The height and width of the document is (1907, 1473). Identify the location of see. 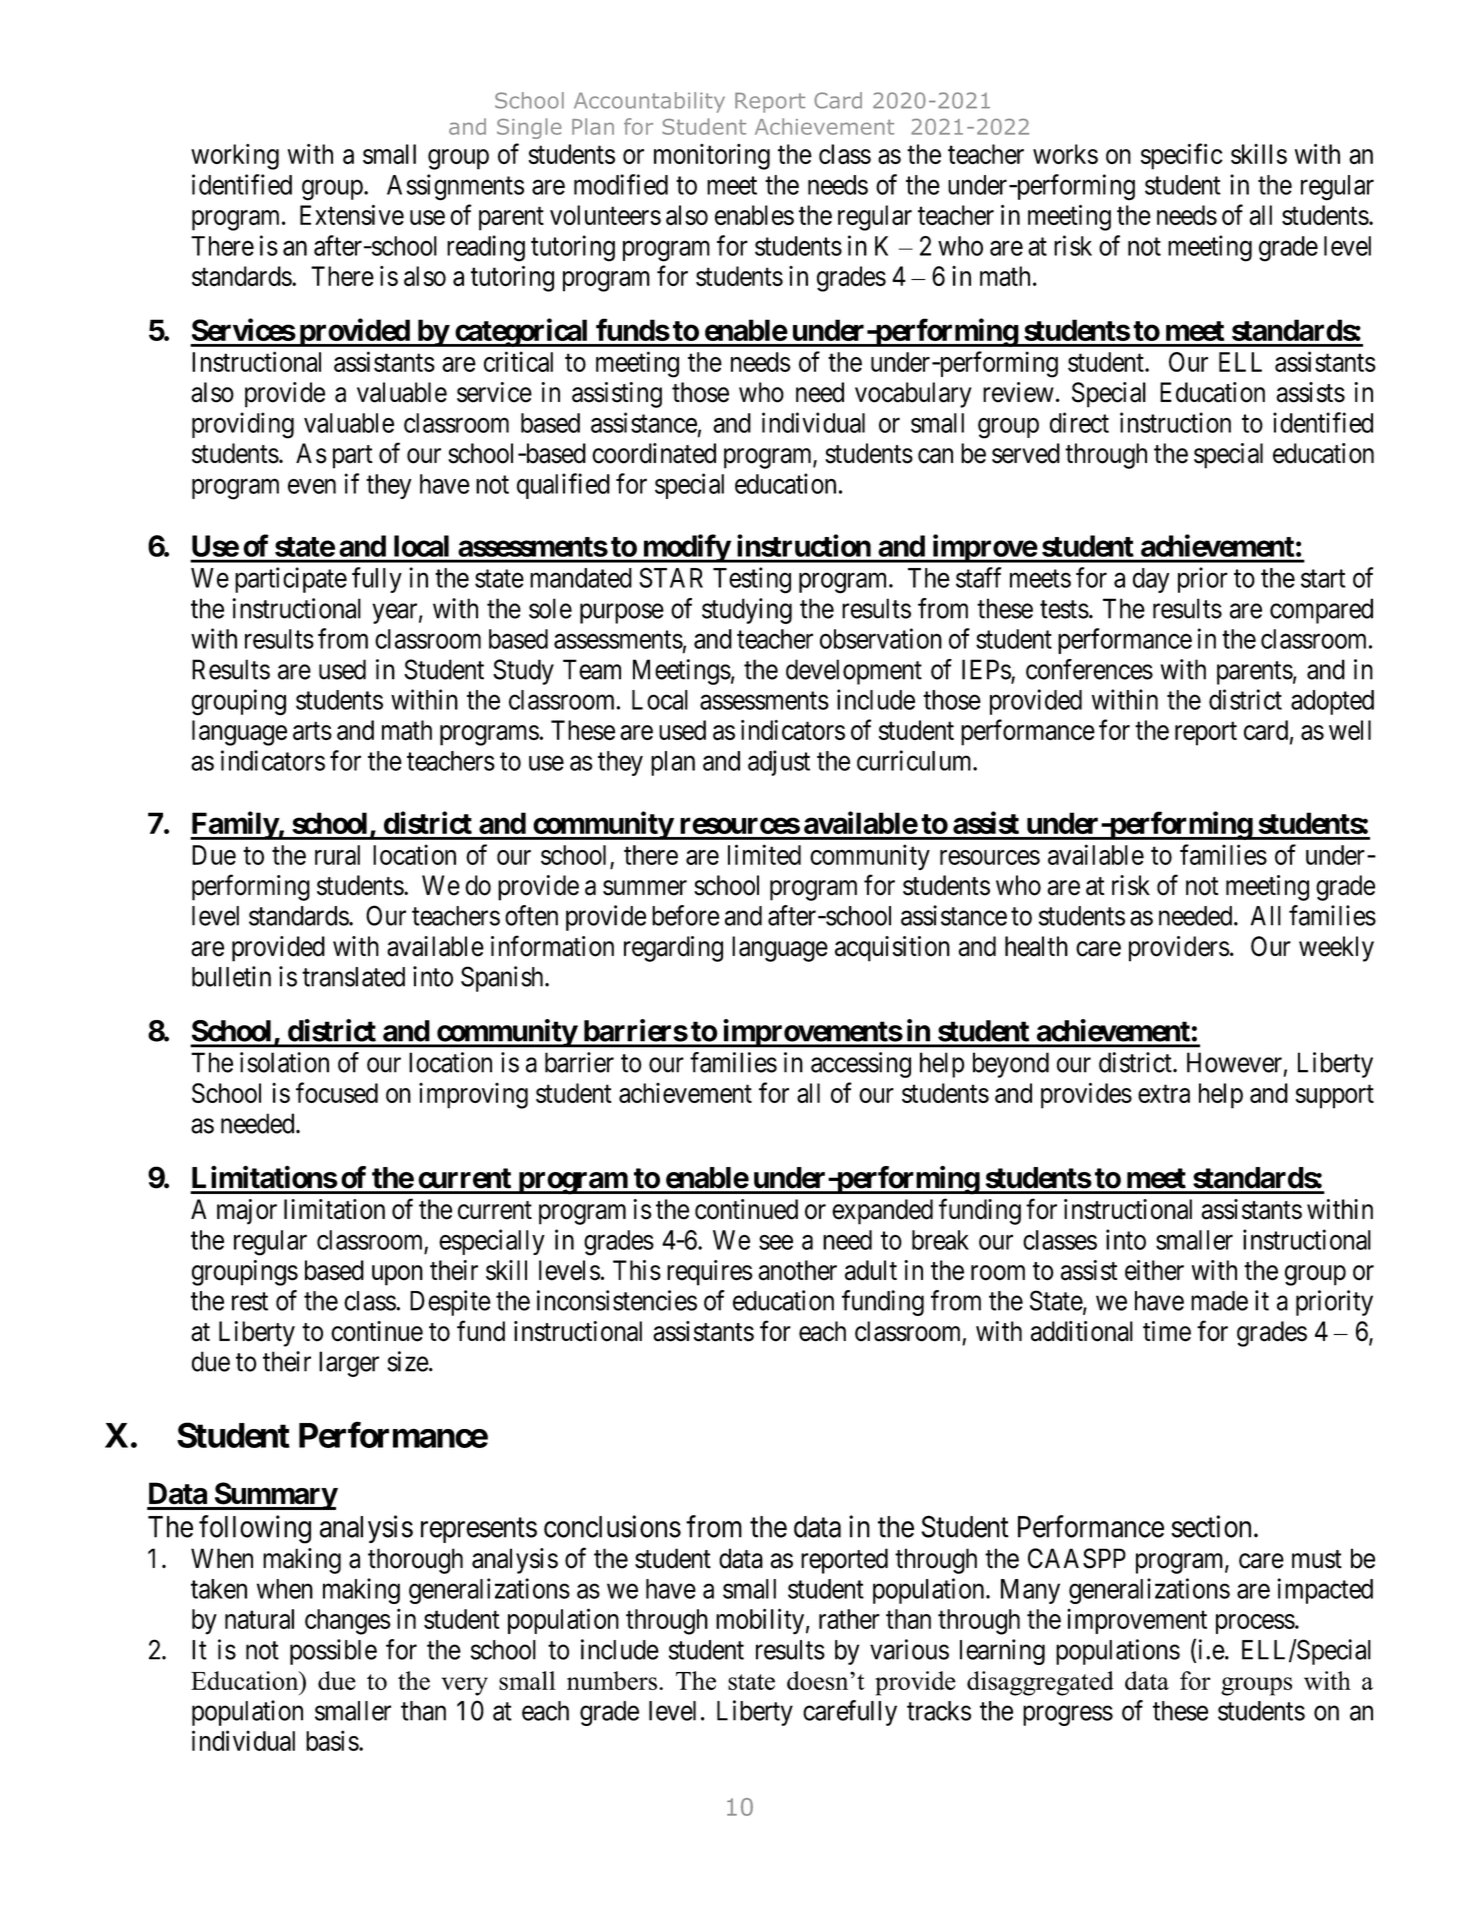
(776, 1242).
